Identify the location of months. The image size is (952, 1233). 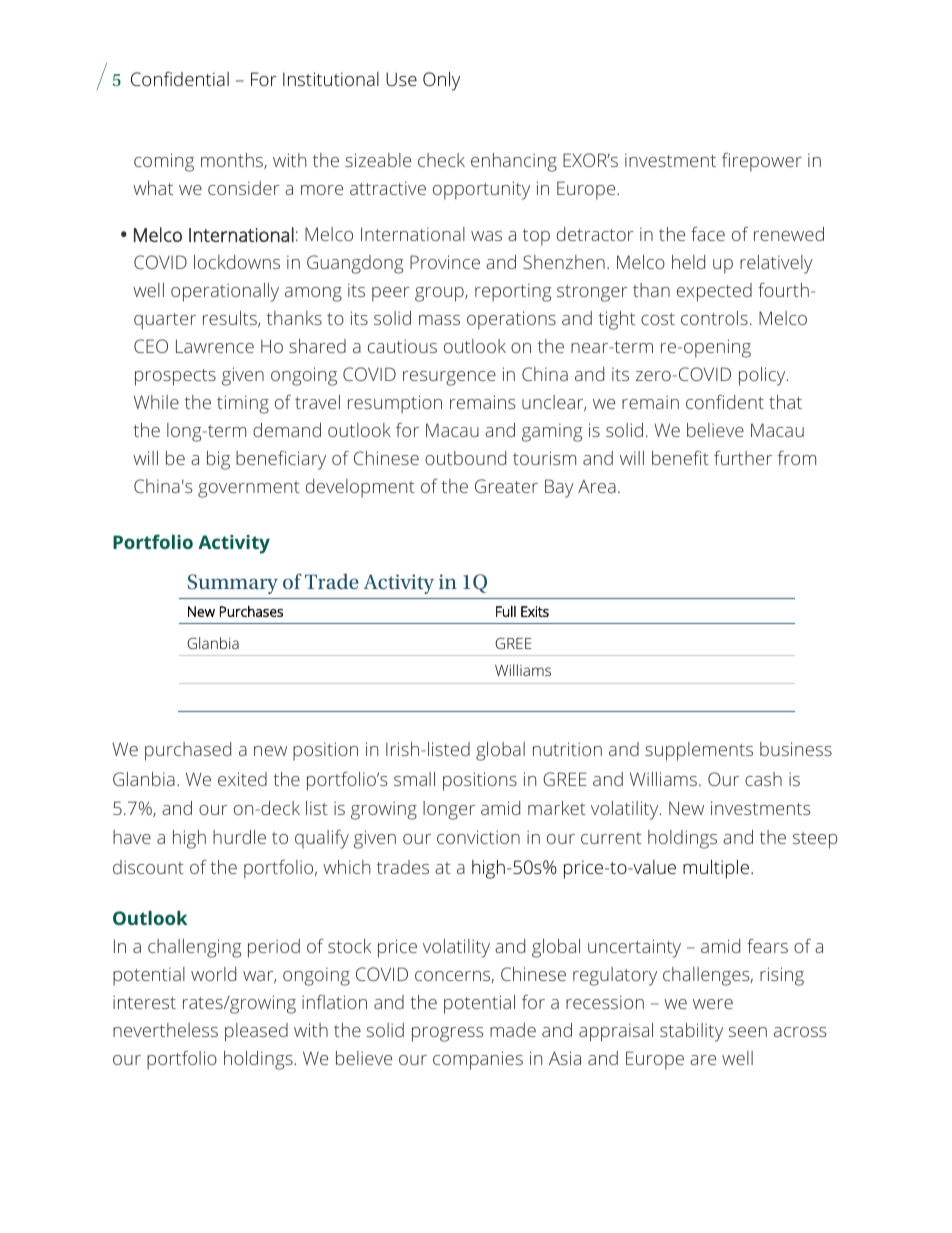
(233, 161).
